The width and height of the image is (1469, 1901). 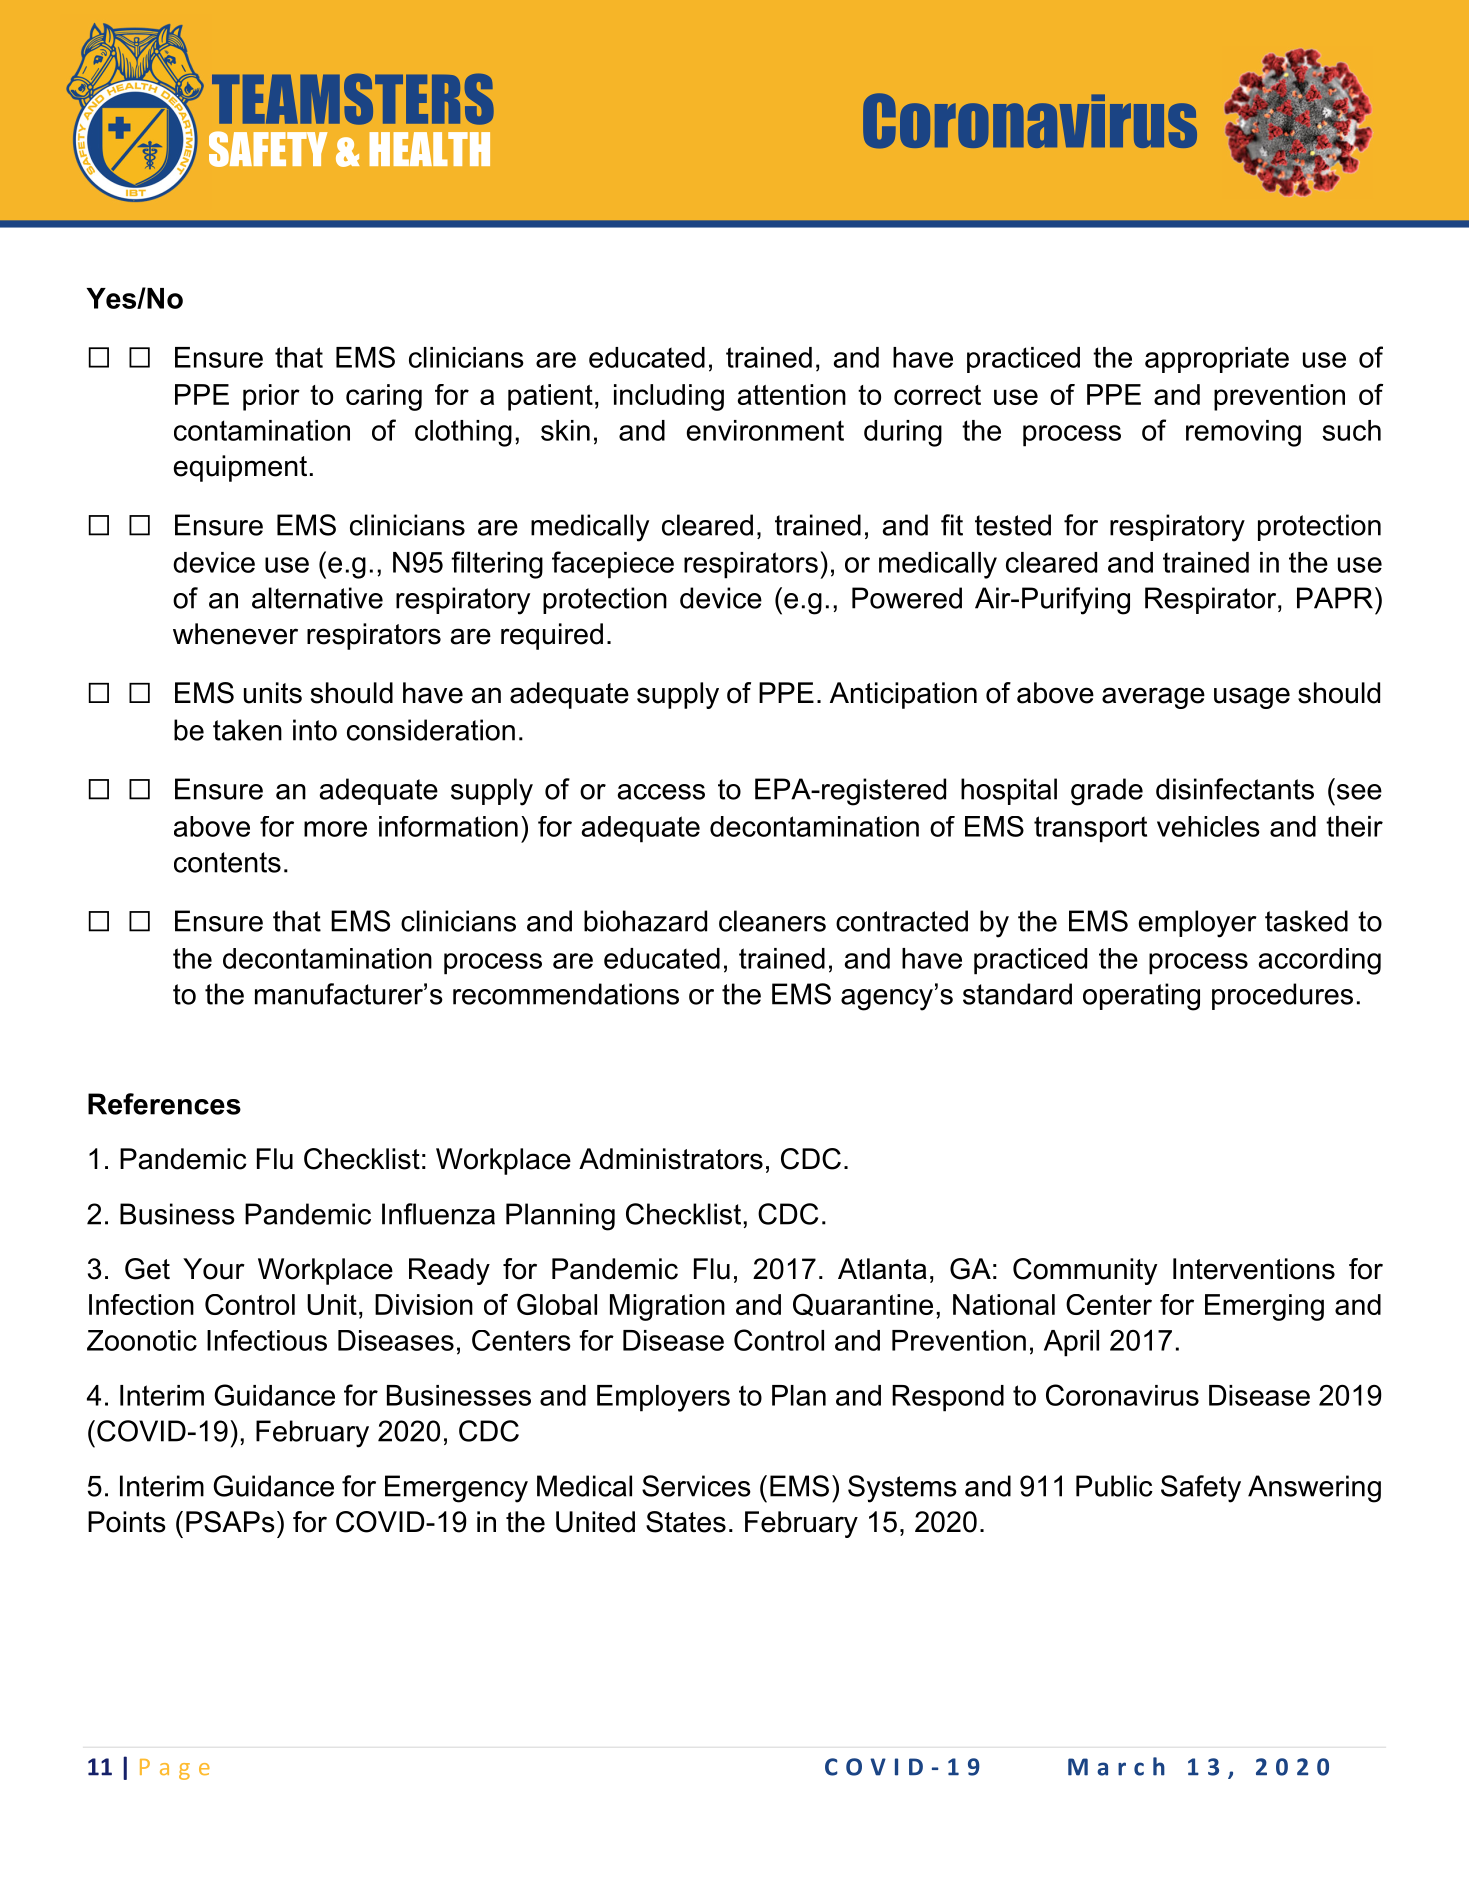 I want to click on HEALTH, so click(x=429, y=149).
